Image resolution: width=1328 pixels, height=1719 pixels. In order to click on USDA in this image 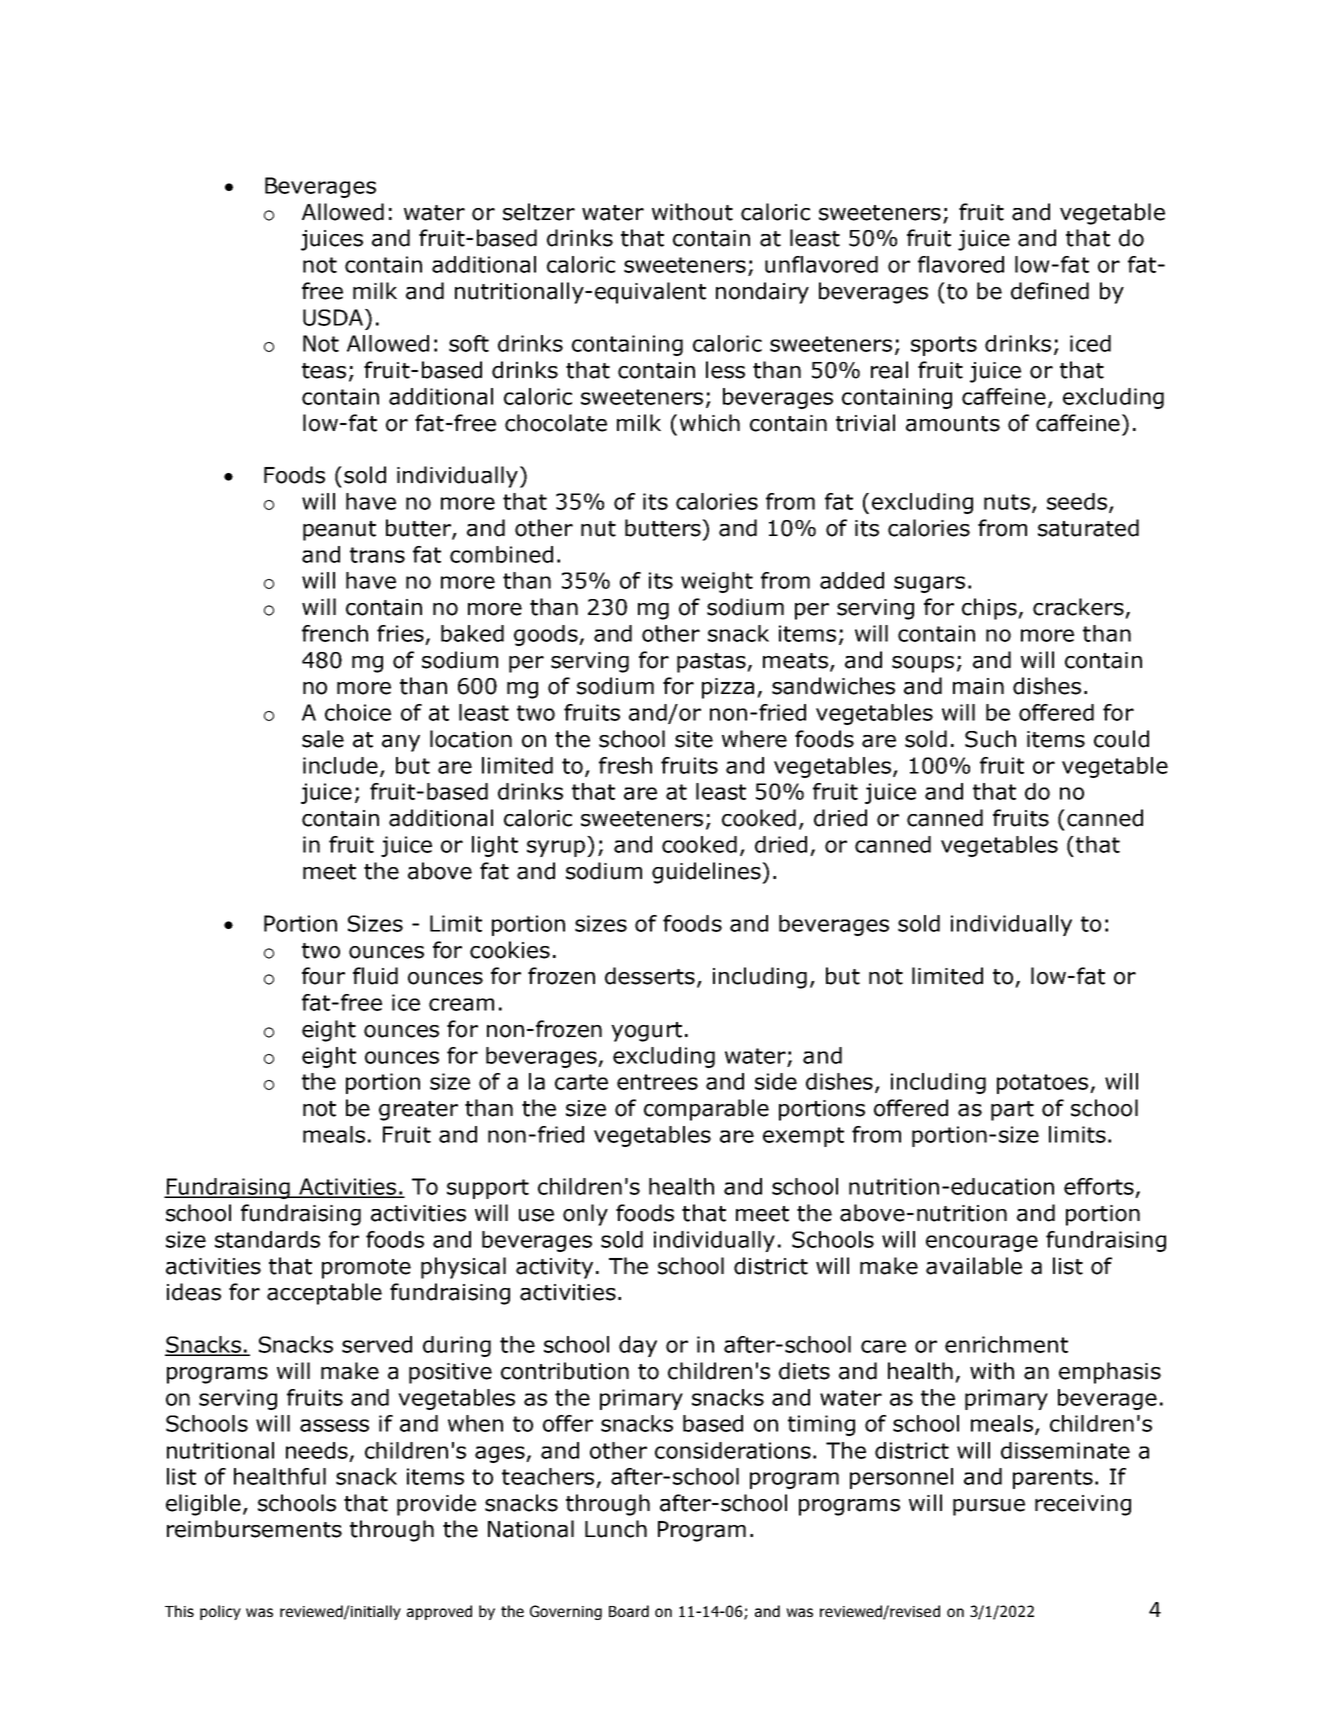, I will do `click(334, 317)`.
